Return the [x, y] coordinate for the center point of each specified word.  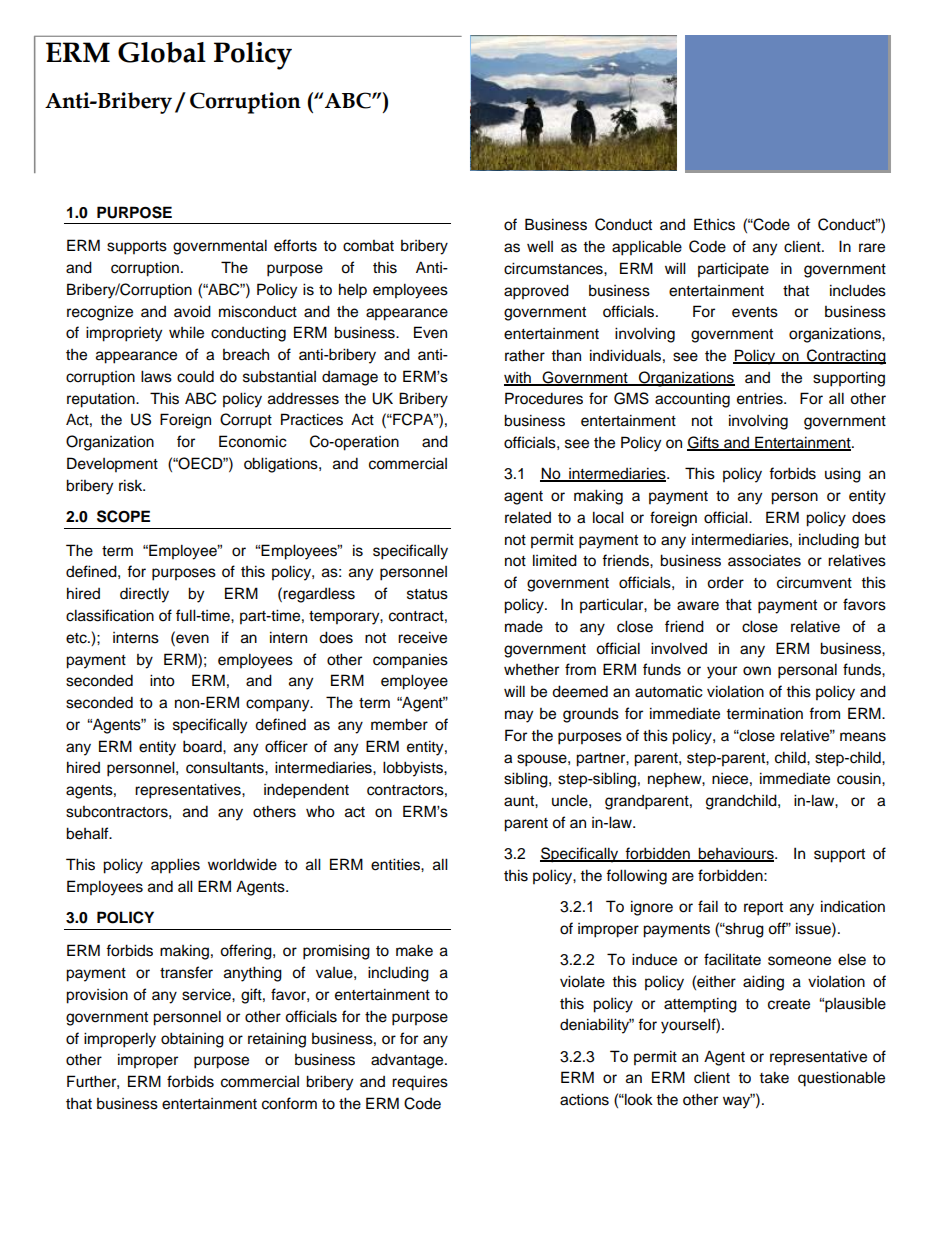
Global [162, 52]
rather [525, 355]
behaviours [736, 854]
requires [420, 1083]
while [186, 332]
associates [764, 561]
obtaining [192, 1040]
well [540, 246]
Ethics [714, 224]
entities [396, 864]
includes [858, 290]
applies [175, 866]
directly [144, 595]
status [427, 594]
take [774, 1077]
